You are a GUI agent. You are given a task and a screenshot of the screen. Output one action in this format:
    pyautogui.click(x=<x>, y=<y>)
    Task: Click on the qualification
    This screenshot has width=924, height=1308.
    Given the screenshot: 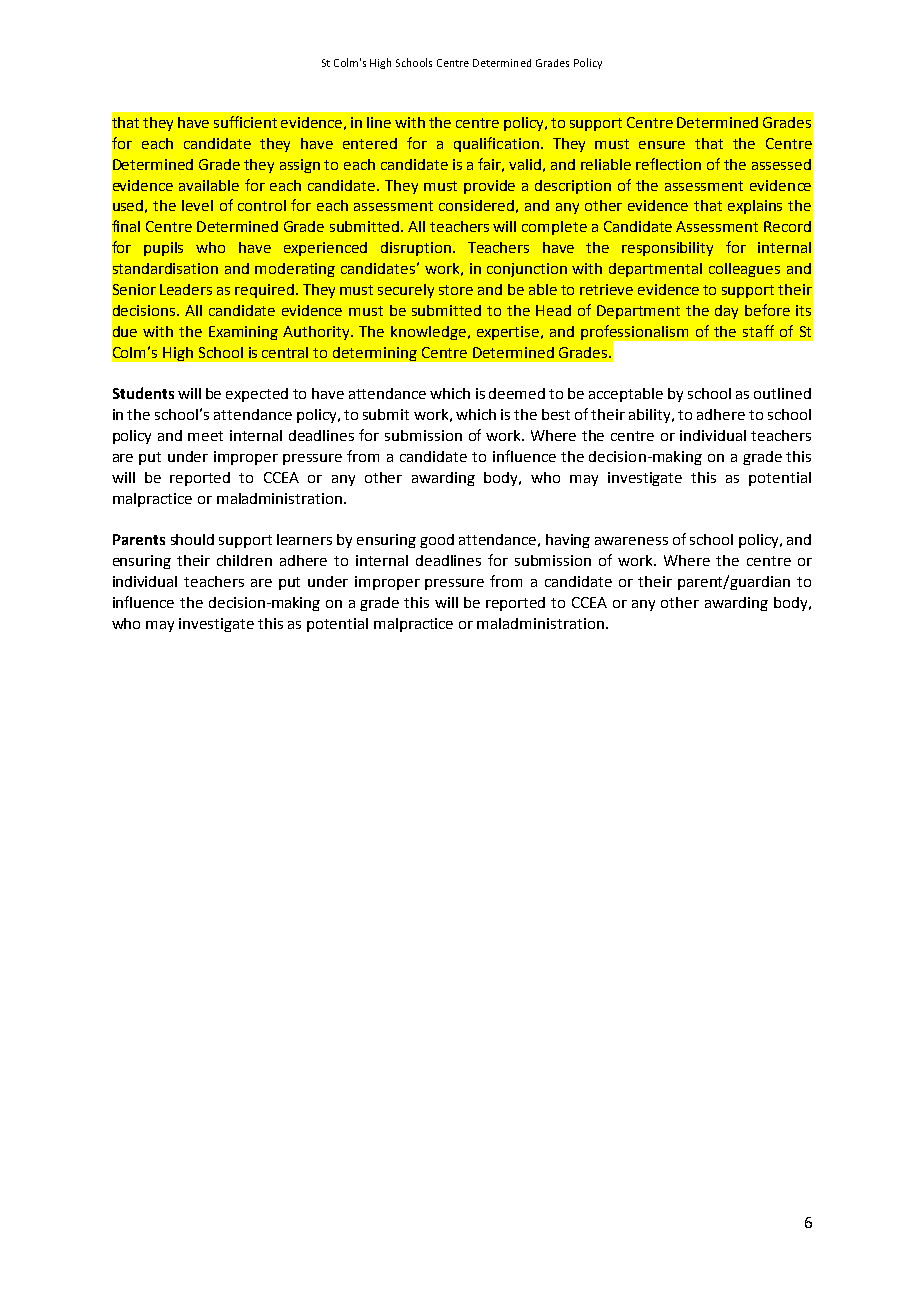 What is the action you would take?
    pyautogui.click(x=496, y=144)
